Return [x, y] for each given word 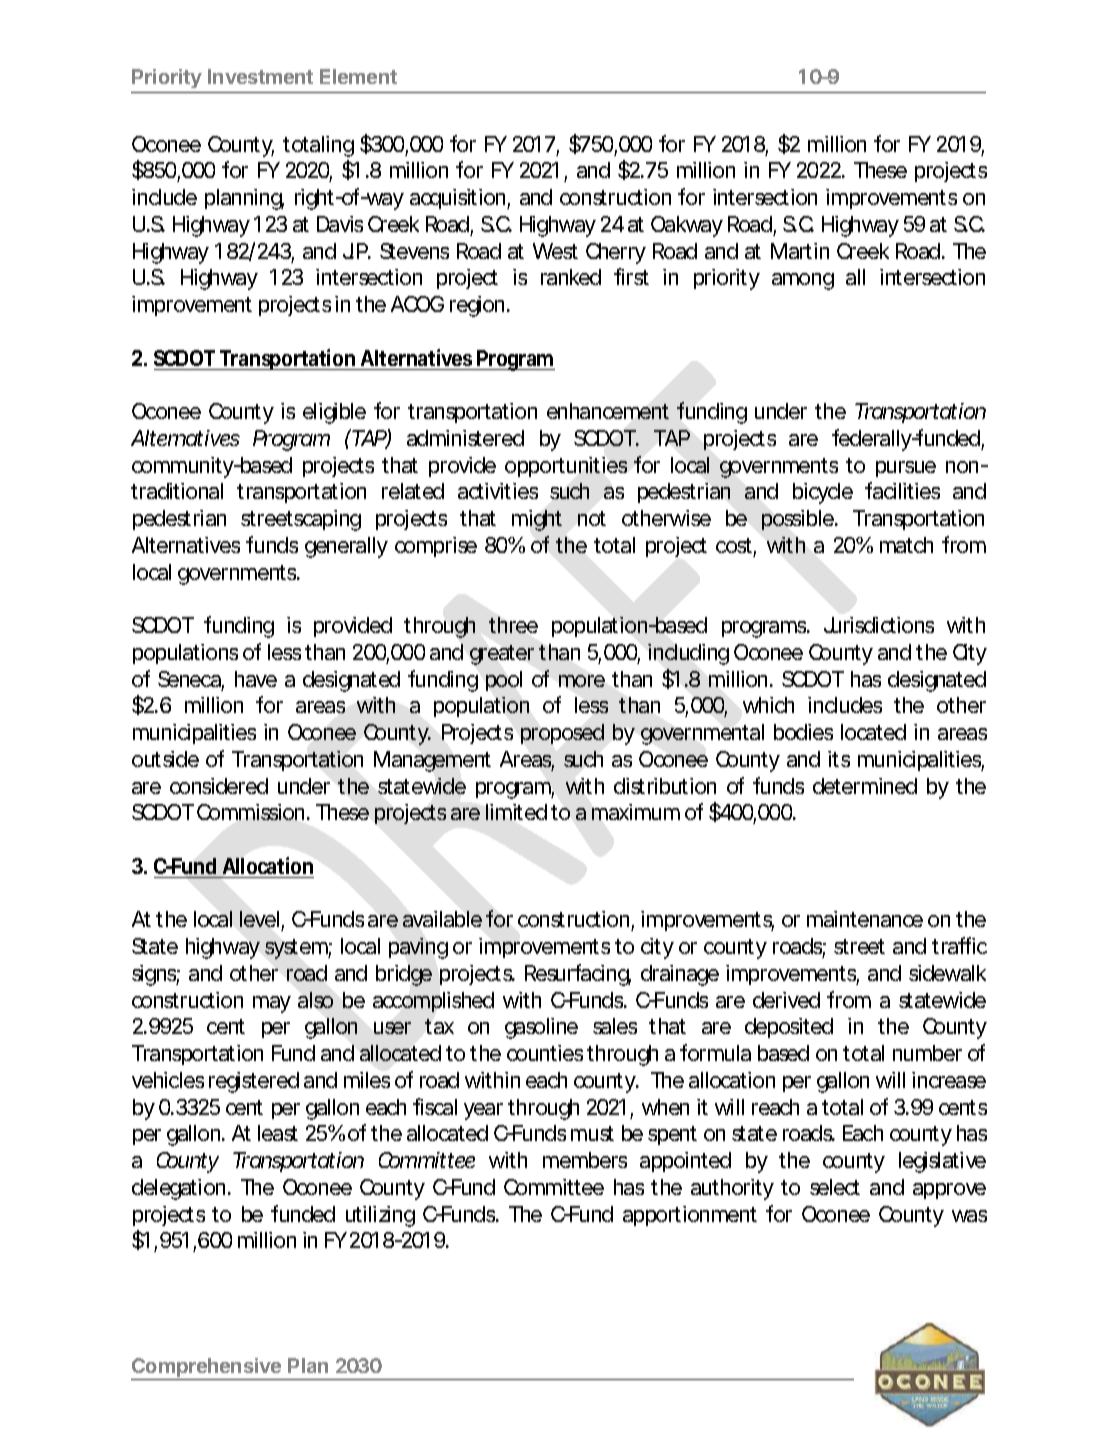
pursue [906, 469]
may [272, 1004]
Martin [800, 251]
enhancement [608, 411]
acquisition [457, 199]
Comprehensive [207, 1369]
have [256, 679]
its [839, 759]
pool [504, 681]
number [927, 1053]
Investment [260, 76]
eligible [334, 413]
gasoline [541, 1028]
